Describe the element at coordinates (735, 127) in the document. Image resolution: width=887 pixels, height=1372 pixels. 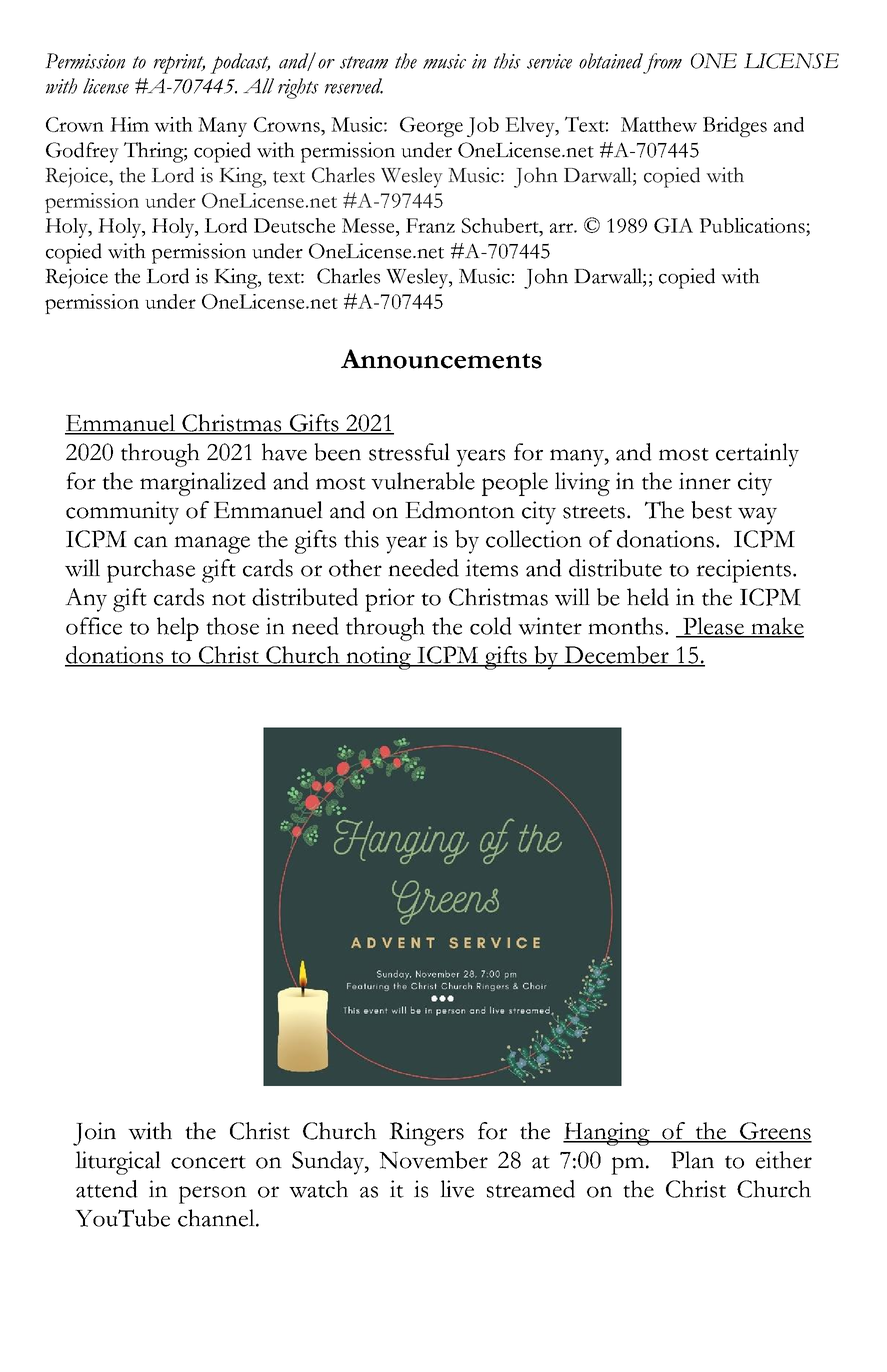
I see `Bridges` at that location.
